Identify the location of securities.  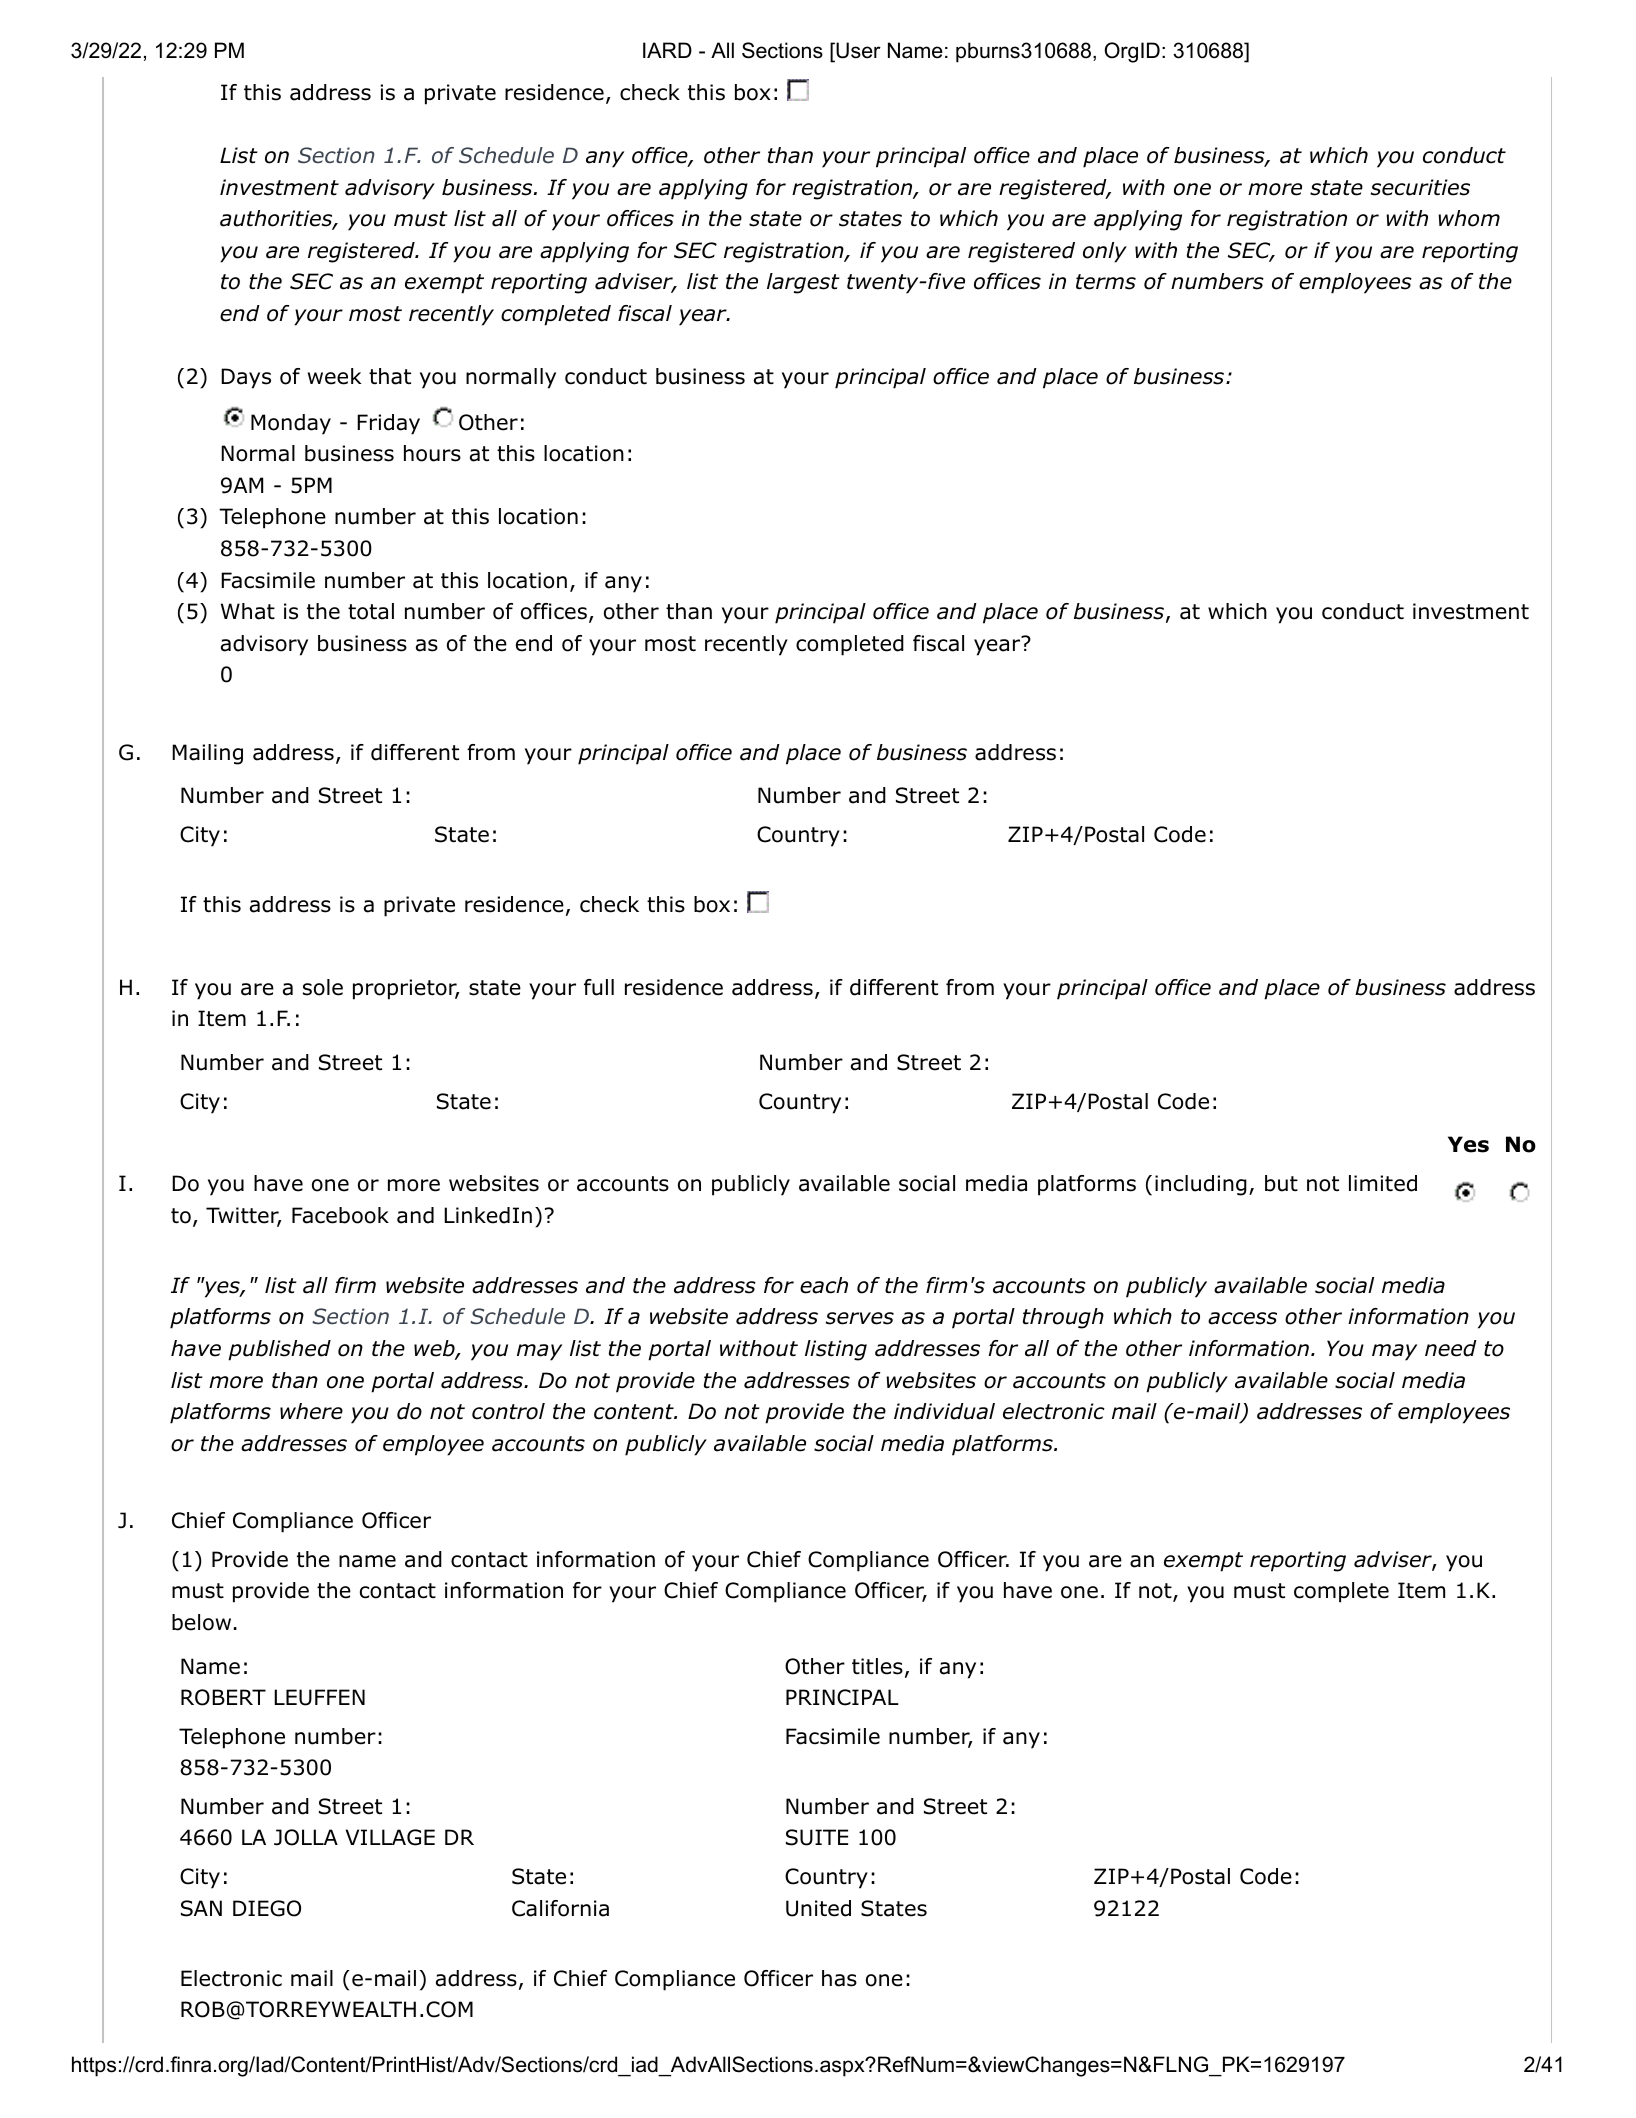
(1420, 187).
